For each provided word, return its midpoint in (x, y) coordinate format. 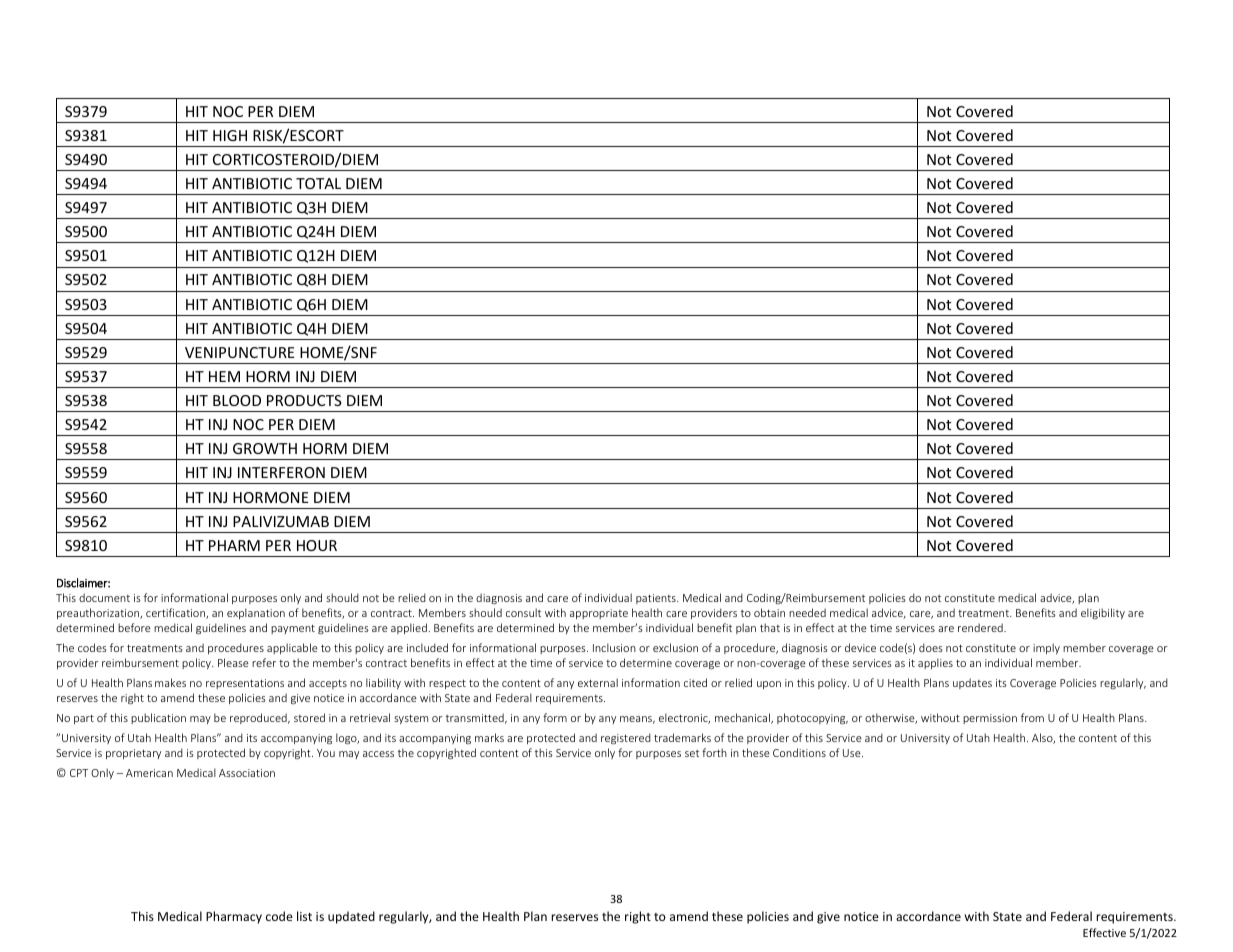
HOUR (317, 545)
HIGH (230, 135)
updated (351, 917)
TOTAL (318, 183)
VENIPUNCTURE (240, 352)
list (304, 916)
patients (657, 599)
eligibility (1103, 613)
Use (853, 753)
